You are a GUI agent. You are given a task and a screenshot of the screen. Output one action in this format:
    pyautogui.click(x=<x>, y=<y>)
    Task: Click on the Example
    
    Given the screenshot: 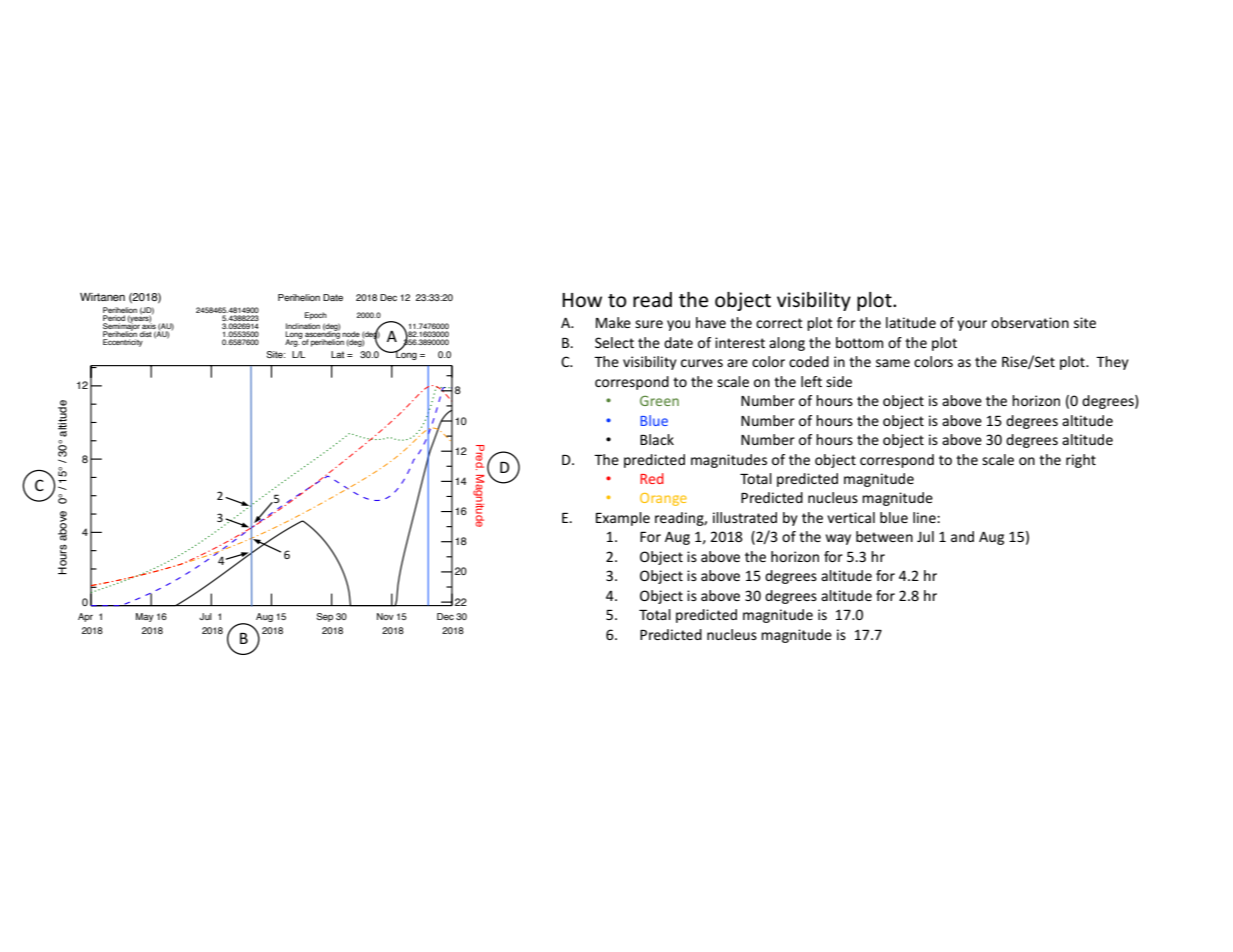 What is the action you would take?
    pyautogui.click(x=623, y=519)
